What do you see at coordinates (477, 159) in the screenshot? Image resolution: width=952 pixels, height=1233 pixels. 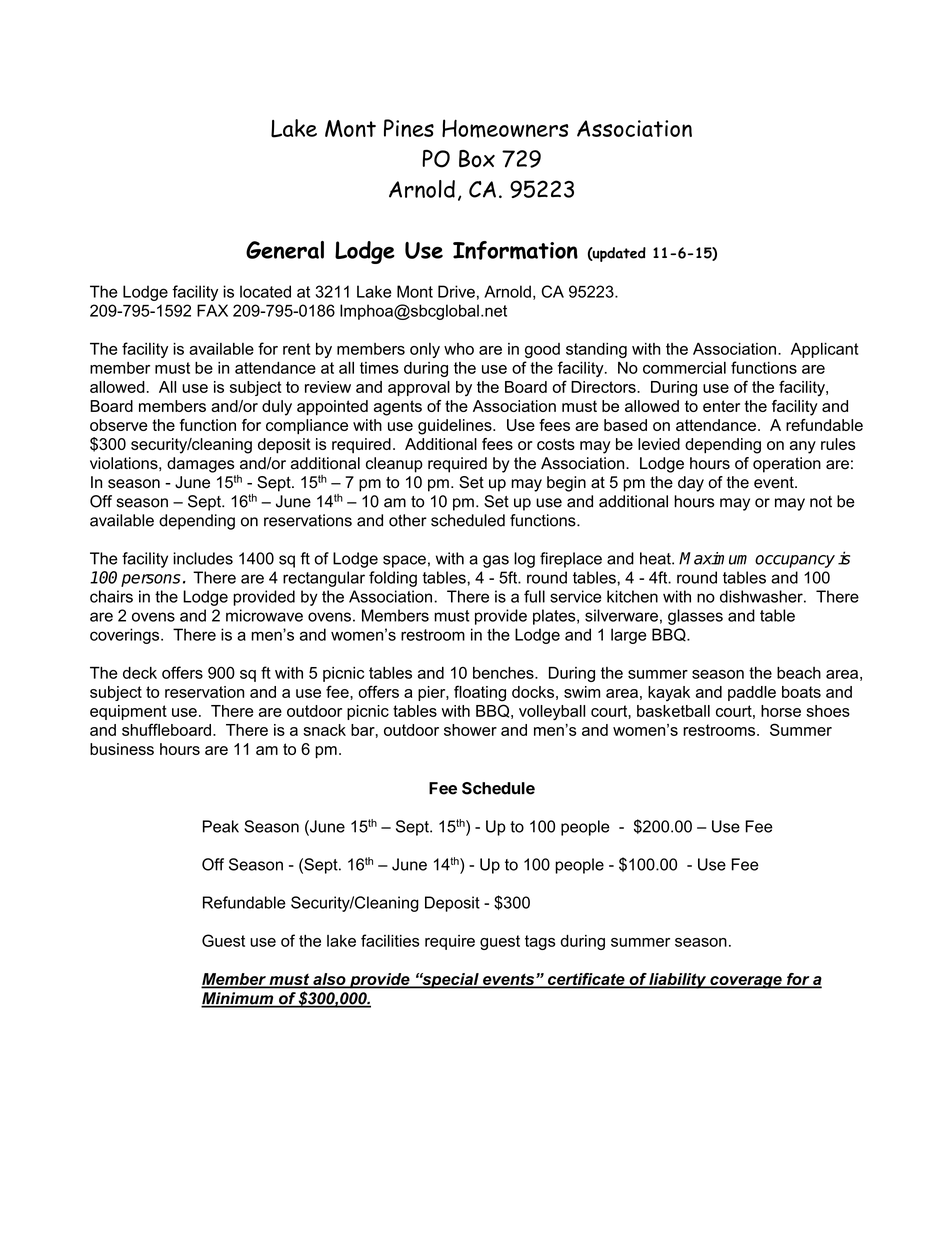 I see `Box` at bounding box center [477, 159].
